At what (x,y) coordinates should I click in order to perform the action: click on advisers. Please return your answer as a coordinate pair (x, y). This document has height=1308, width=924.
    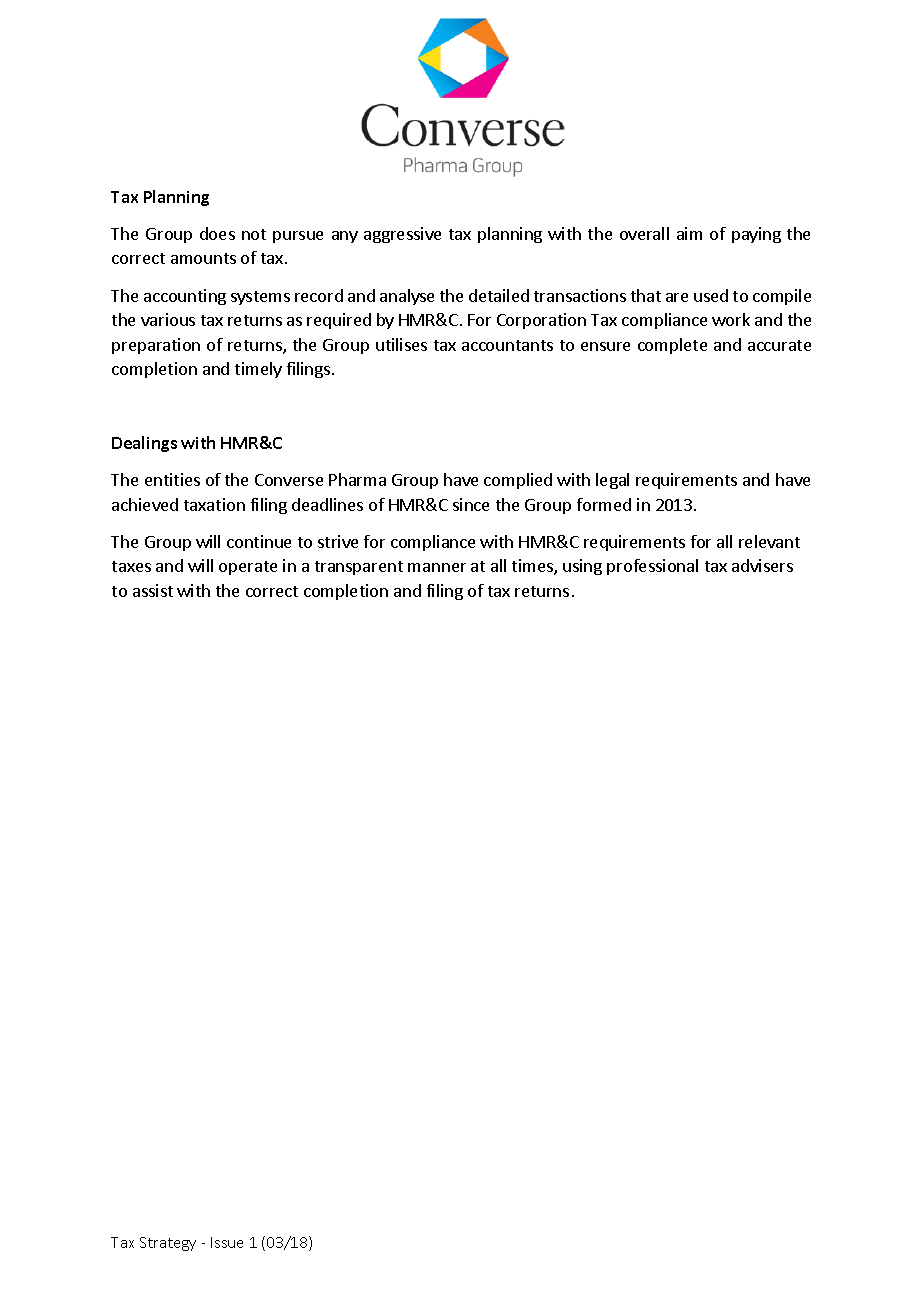
    Looking at the image, I should click on (762, 565).
